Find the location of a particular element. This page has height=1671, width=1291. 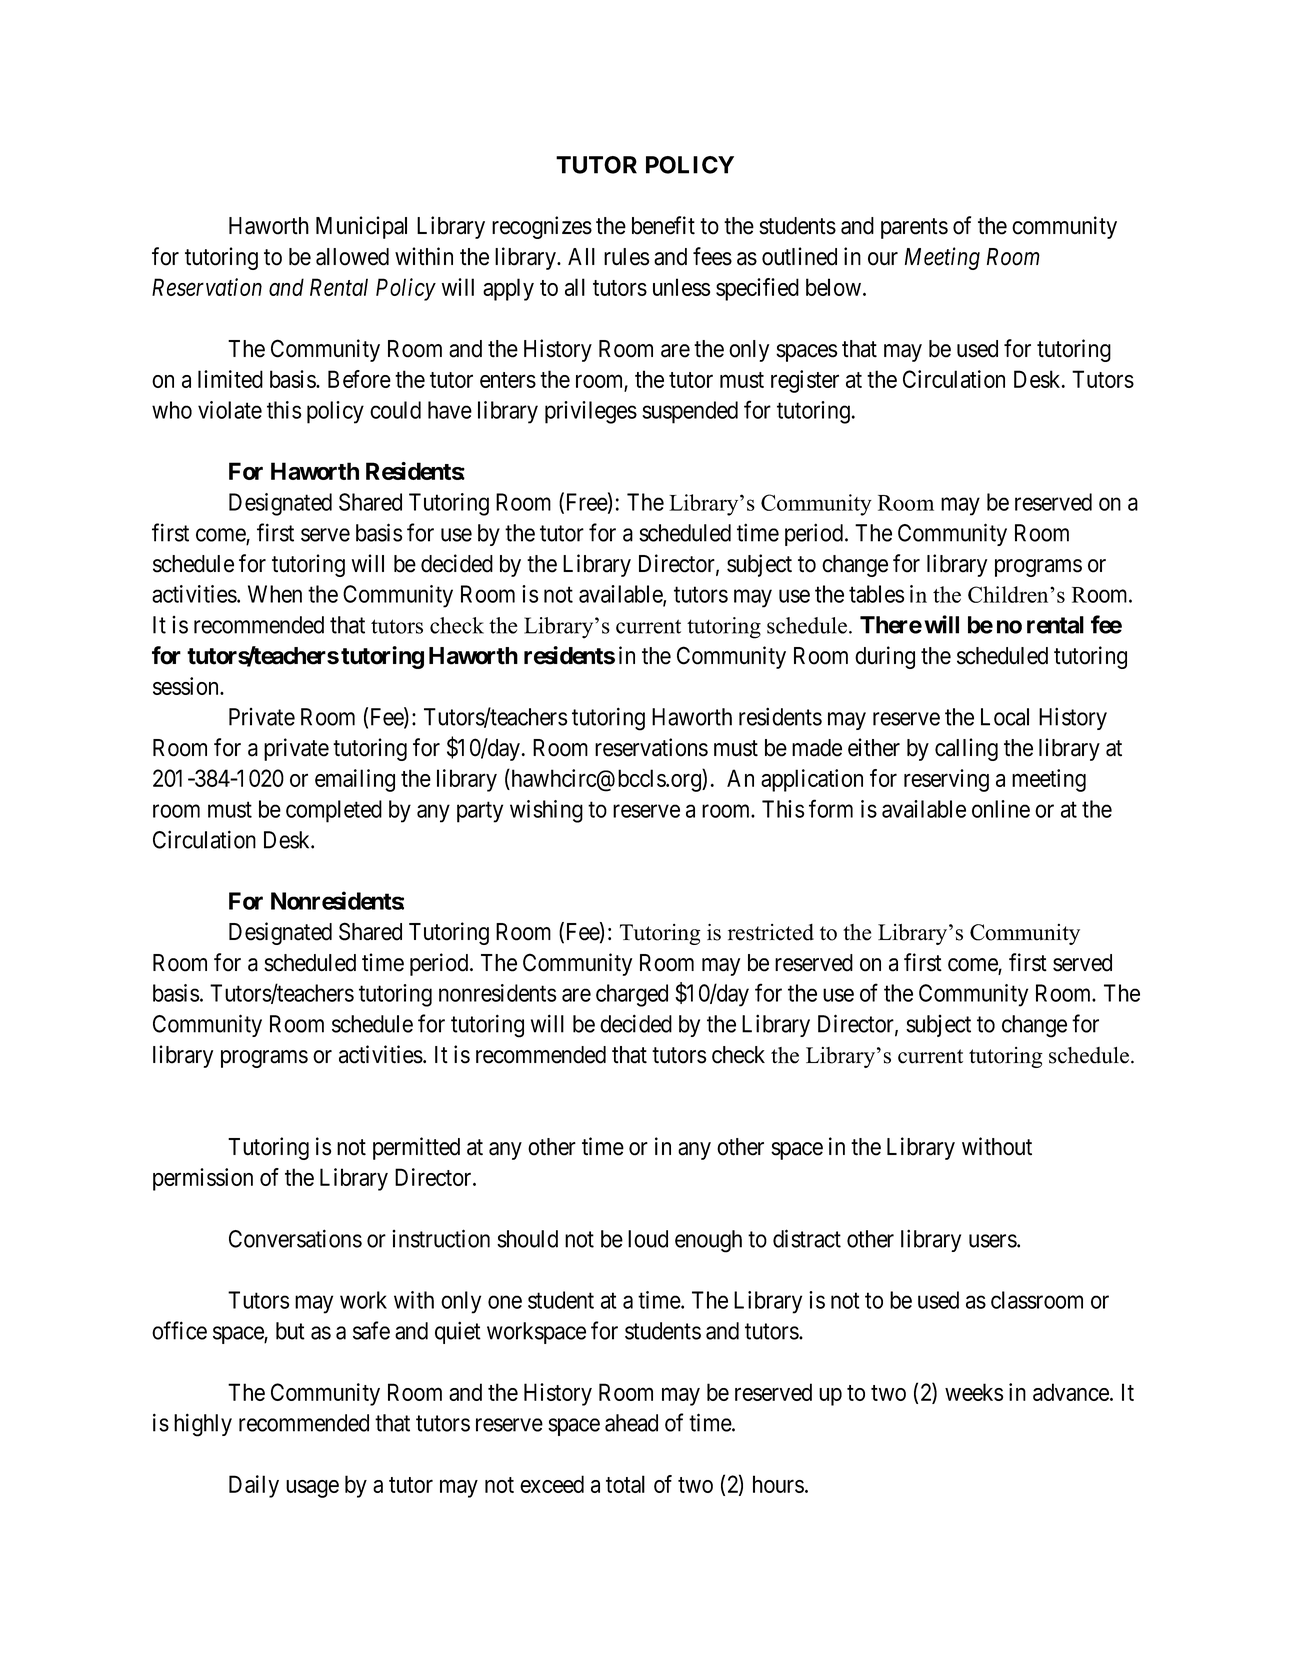

parents is located at coordinates (914, 228).
